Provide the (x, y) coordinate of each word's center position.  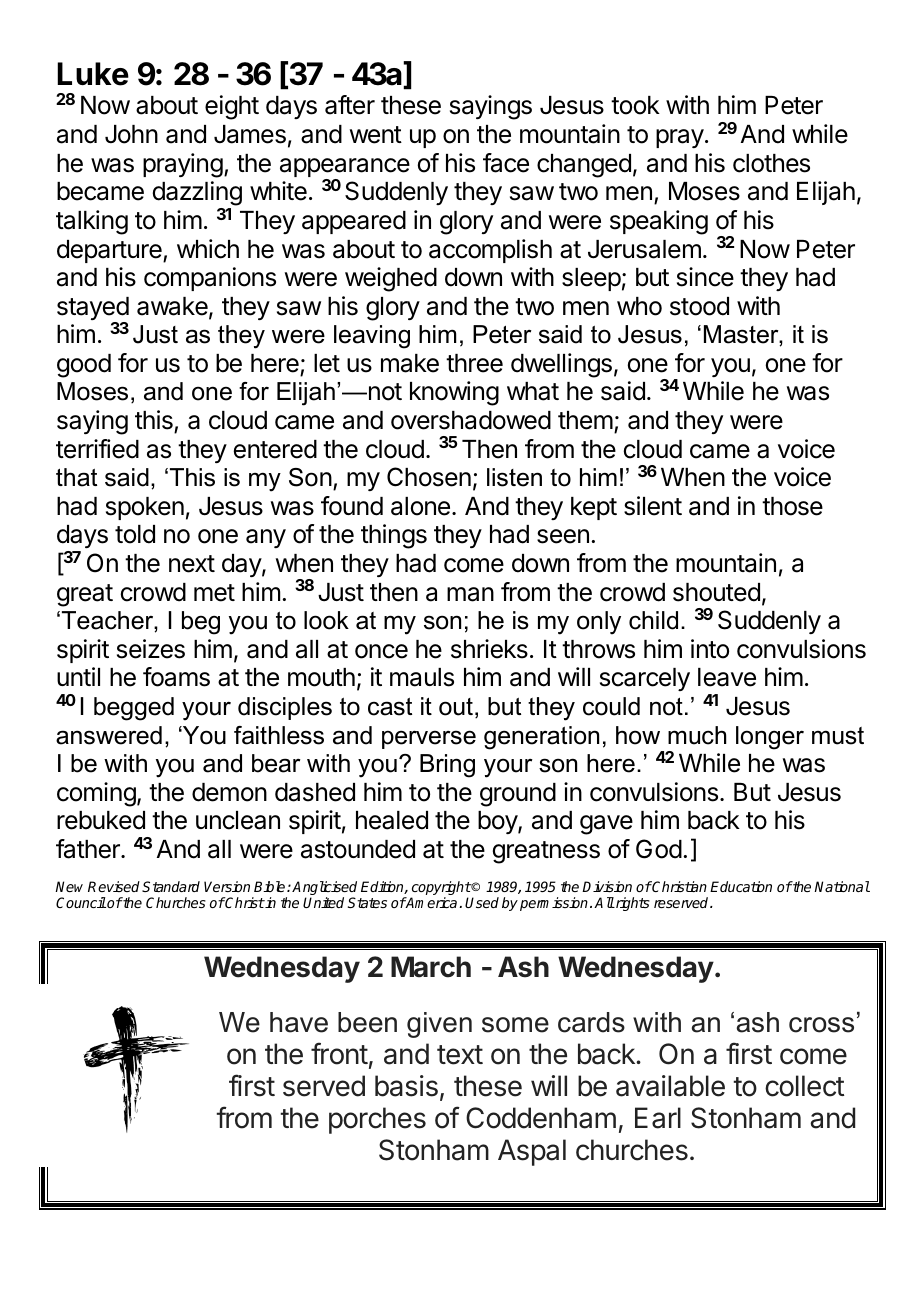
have (299, 1022)
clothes (771, 163)
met (214, 593)
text (460, 1055)
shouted (716, 592)
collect (804, 1086)
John (131, 134)
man (470, 594)
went (376, 135)
